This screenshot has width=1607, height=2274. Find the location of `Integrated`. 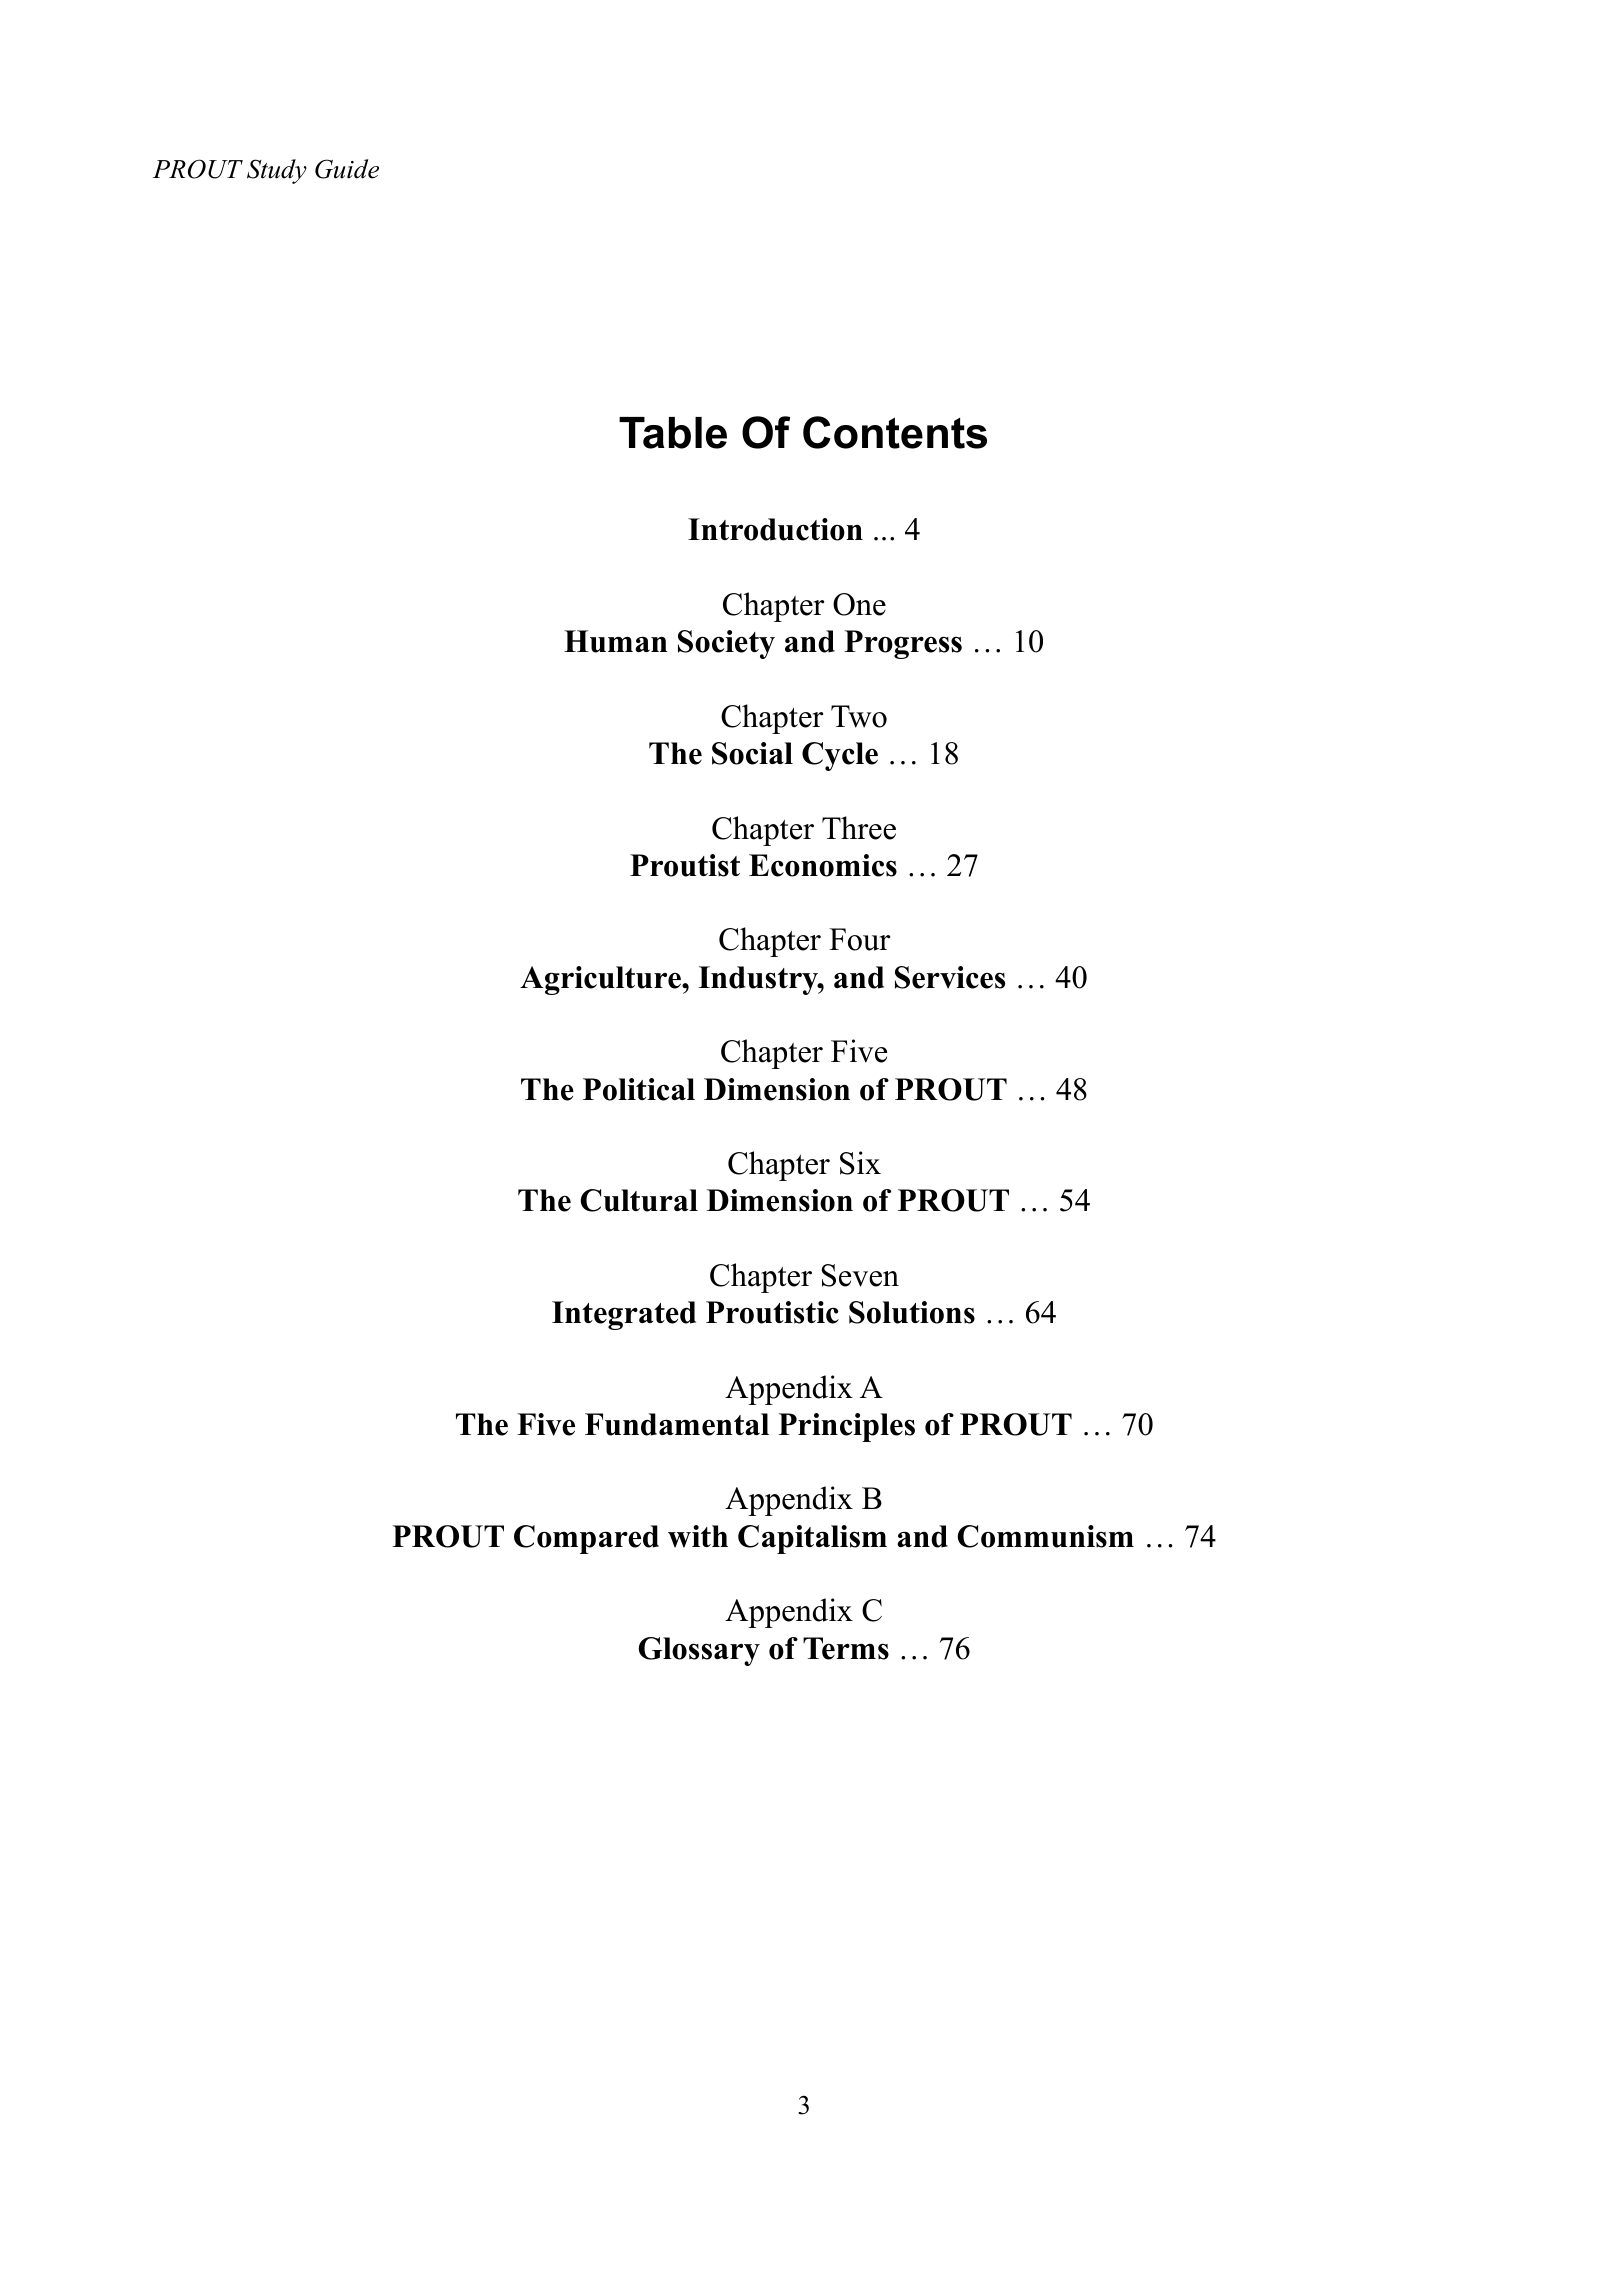

Integrated is located at coordinates (624, 1315).
